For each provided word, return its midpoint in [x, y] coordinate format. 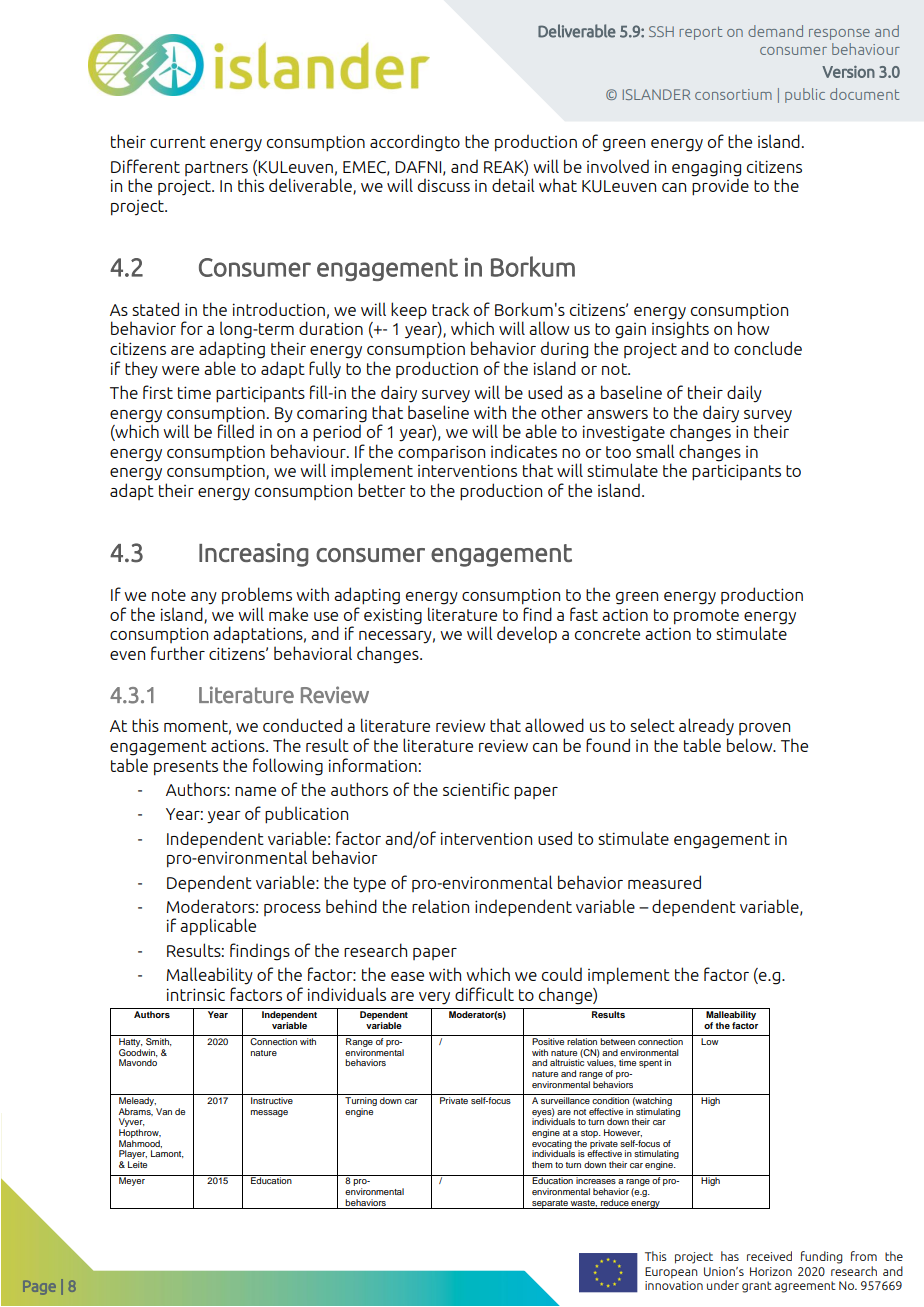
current [178, 142]
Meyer [132, 1180]
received [769, 1256]
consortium [733, 94]
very [434, 998]
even [127, 655]
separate [550, 1204]
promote [706, 617]
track [450, 309]
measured [664, 882]
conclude [768, 348]
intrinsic [196, 994]
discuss [444, 185]
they [141, 369]
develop [527, 635]
